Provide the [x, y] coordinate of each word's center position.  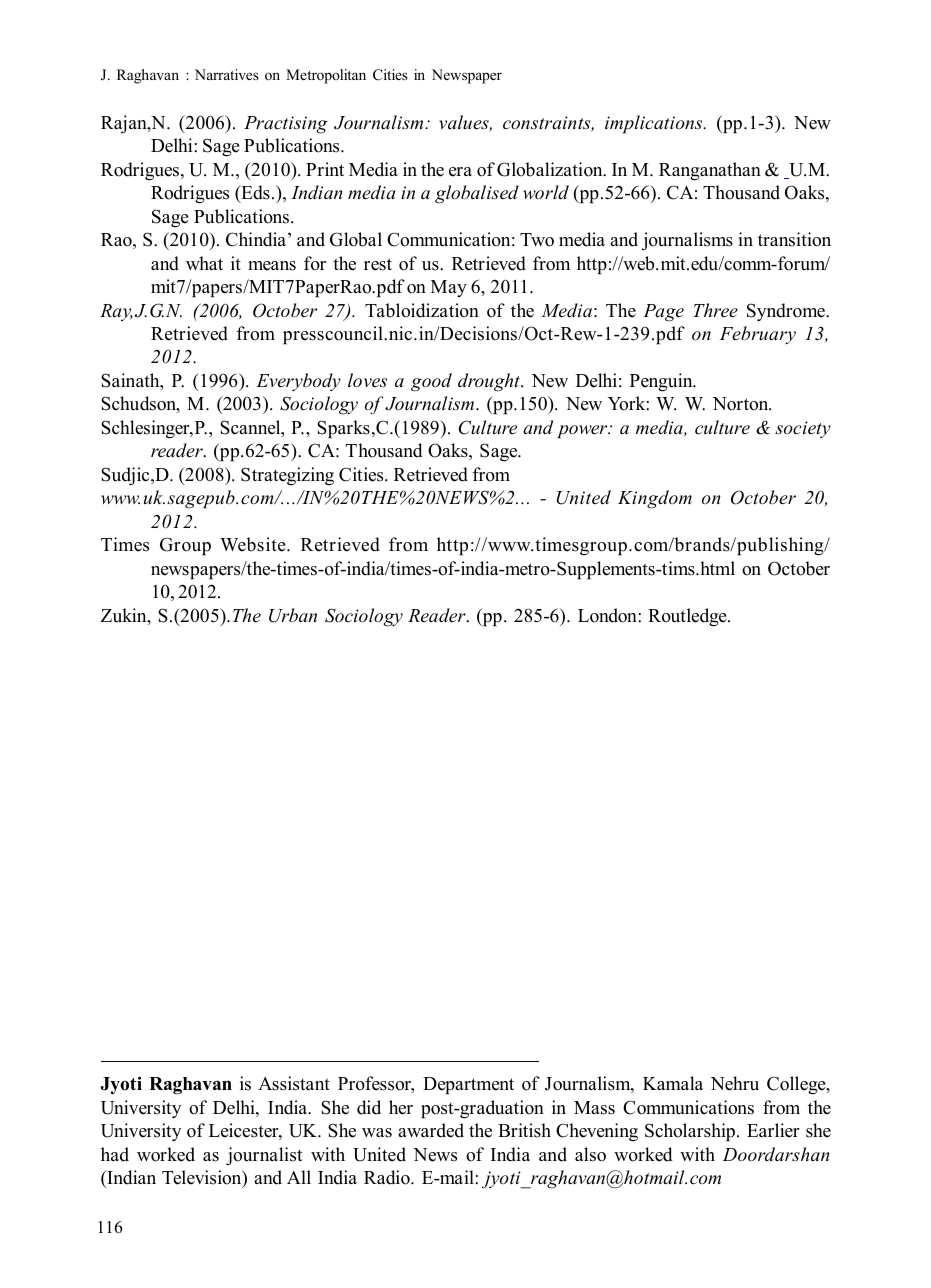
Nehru [734, 1083]
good [431, 382]
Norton [741, 404]
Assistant [294, 1083]
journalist [264, 1156]
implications [655, 124]
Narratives [227, 74]
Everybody [298, 382]
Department [468, 1086]
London [608, 615]
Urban [293, 615]
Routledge [688, 617]
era [460, 172]
